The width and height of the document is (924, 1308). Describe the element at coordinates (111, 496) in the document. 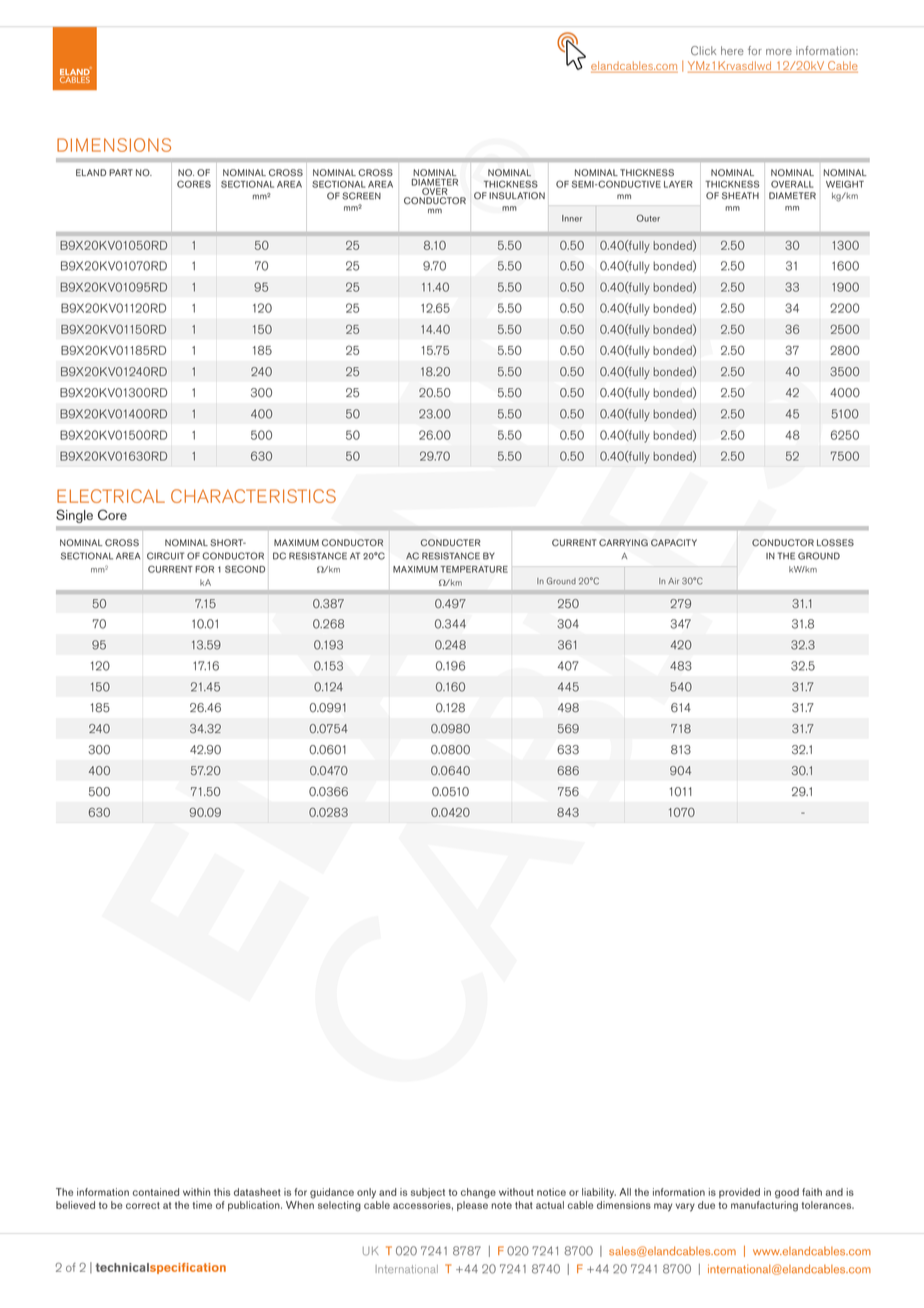

I see `ELECTRICAL` at that location.
